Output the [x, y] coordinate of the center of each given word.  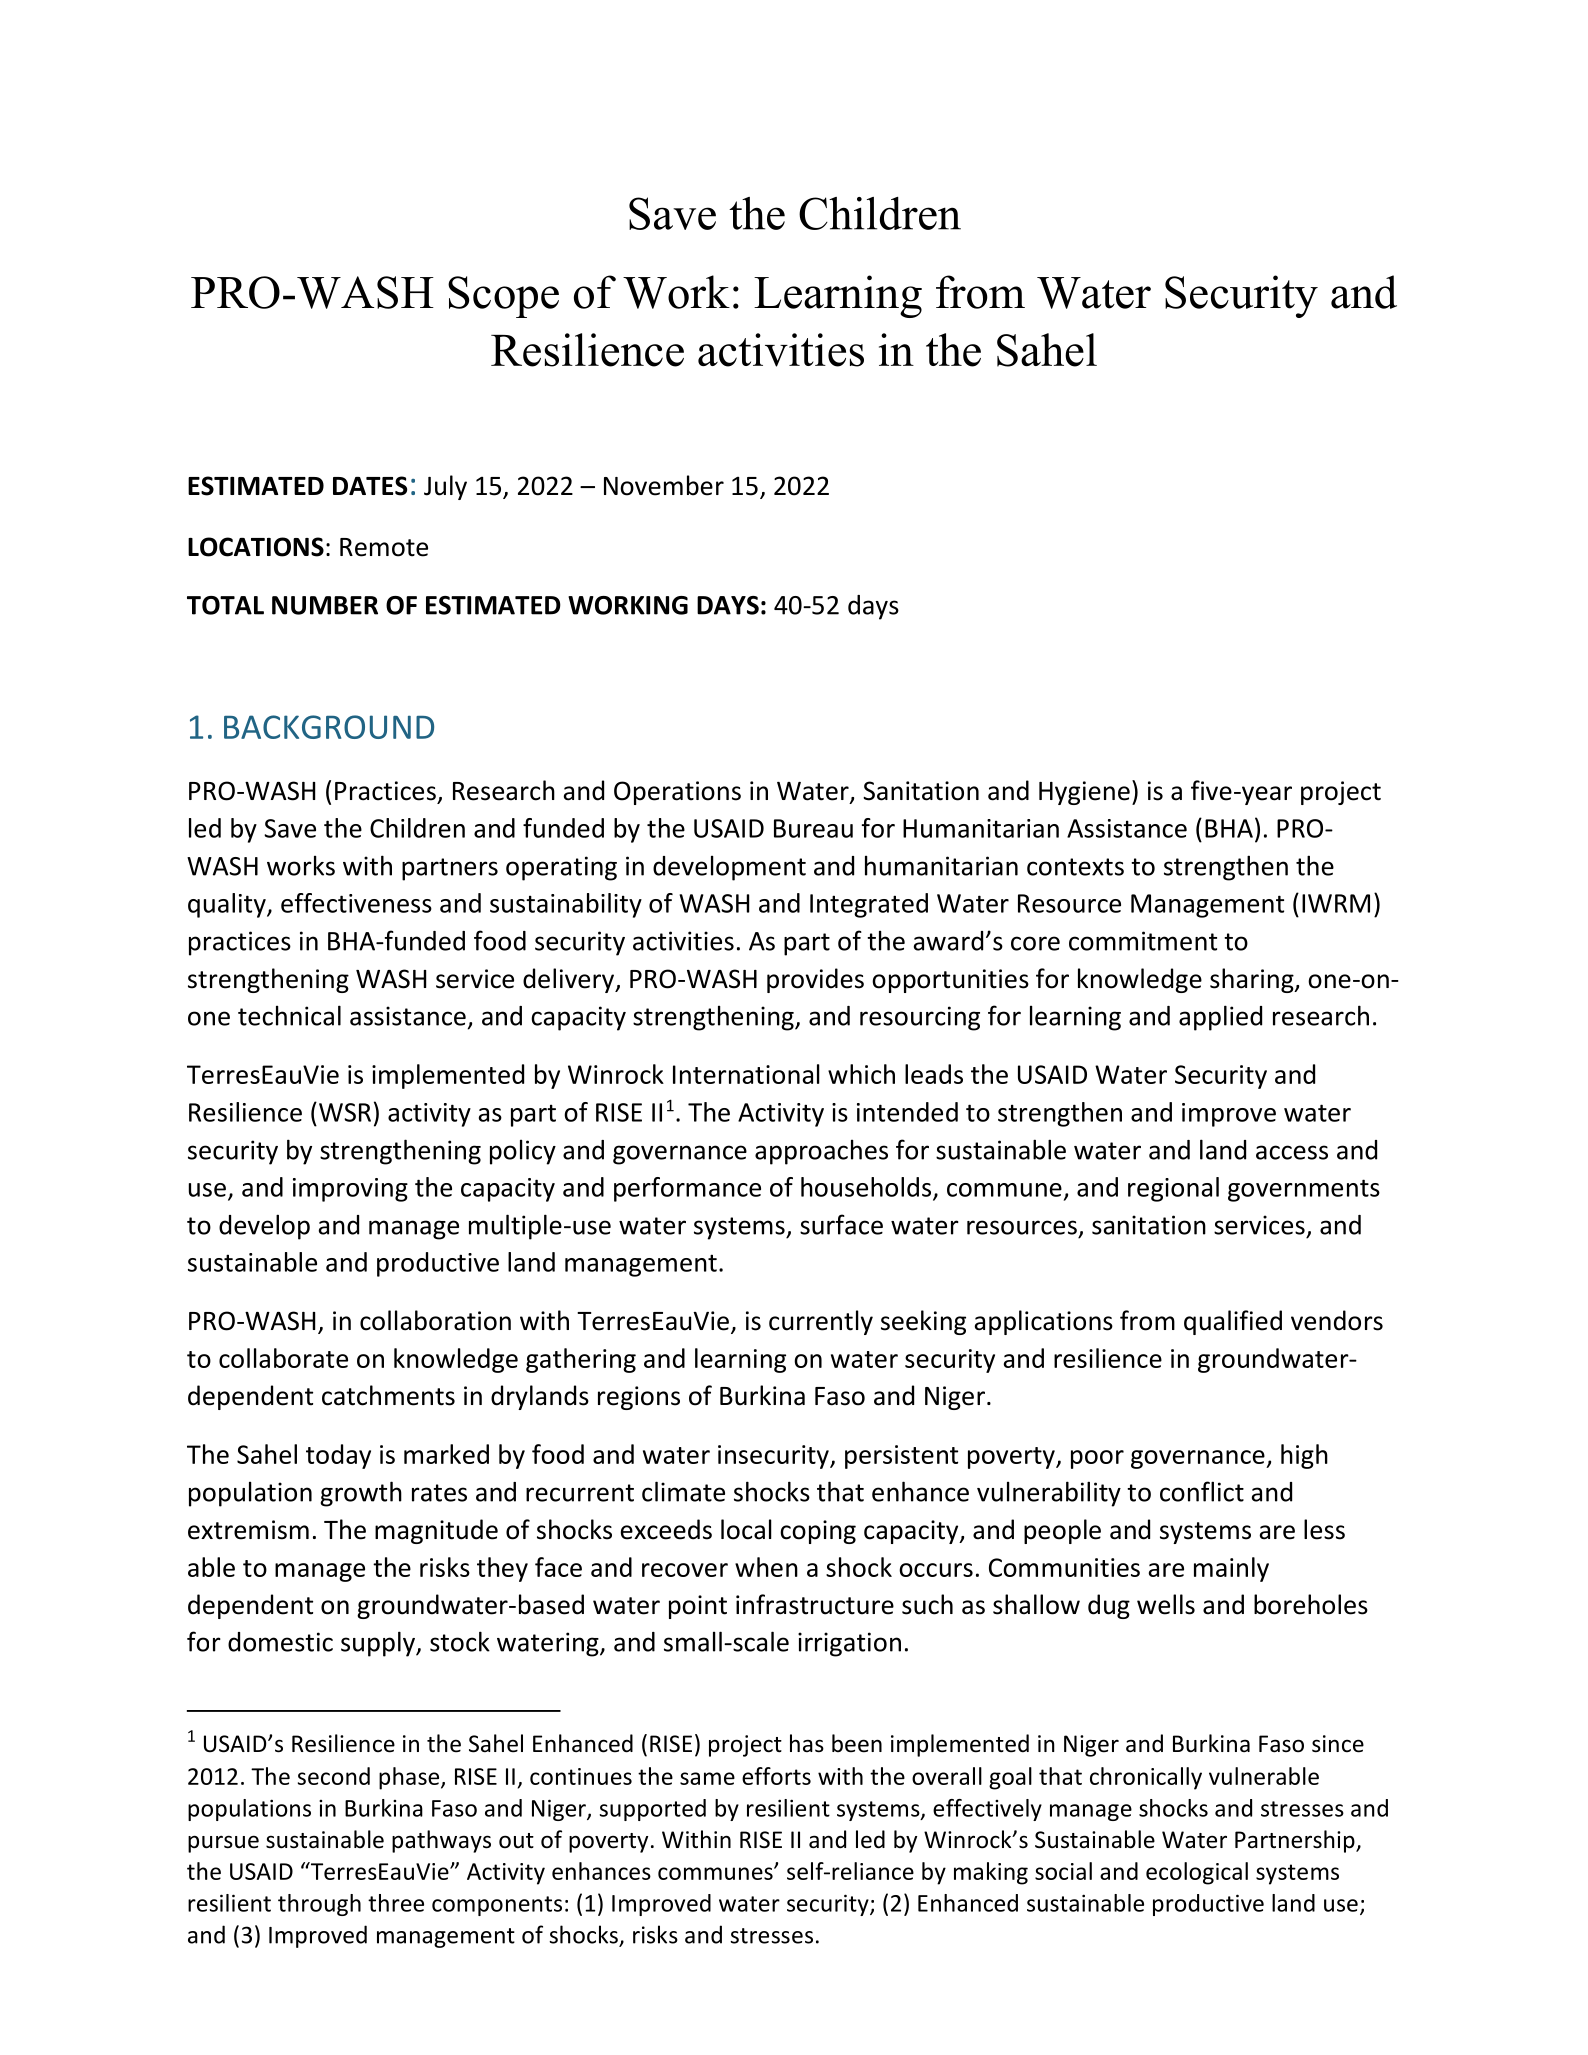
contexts [1075, 867]
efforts [776, 1776]
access [1292, 1152]
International [746, 1074]
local [746, 1529]
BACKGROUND [329, 727]
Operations [677, 793]
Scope [503, 297]
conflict [1202, 1491]
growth [361, 1494]
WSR [345, 1112]
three [396, 1903]
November [664, 485]
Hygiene [1084, 793]
